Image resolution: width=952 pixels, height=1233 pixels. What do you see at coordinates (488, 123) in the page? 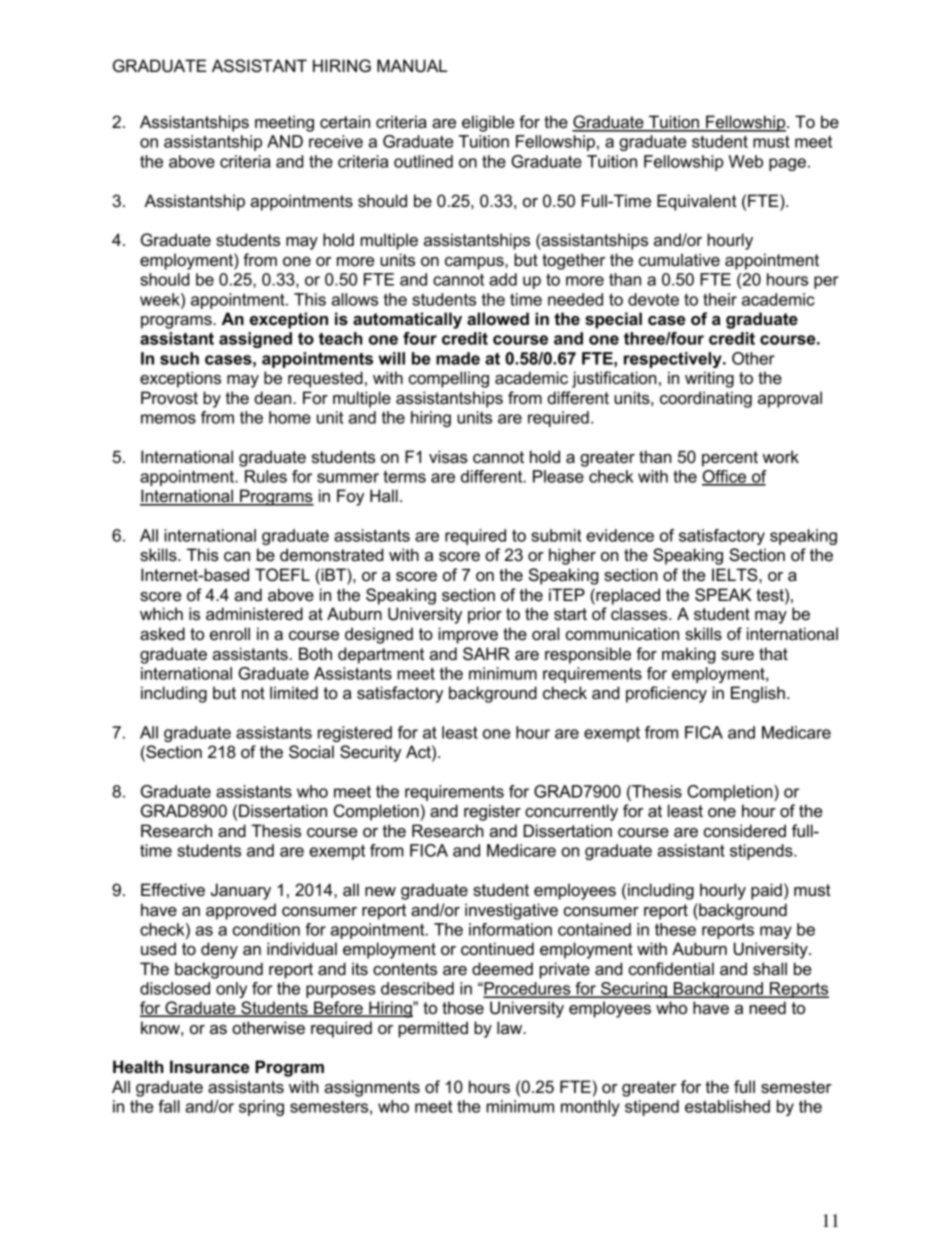
I see `eligible` at bounding box center [488, 123].
